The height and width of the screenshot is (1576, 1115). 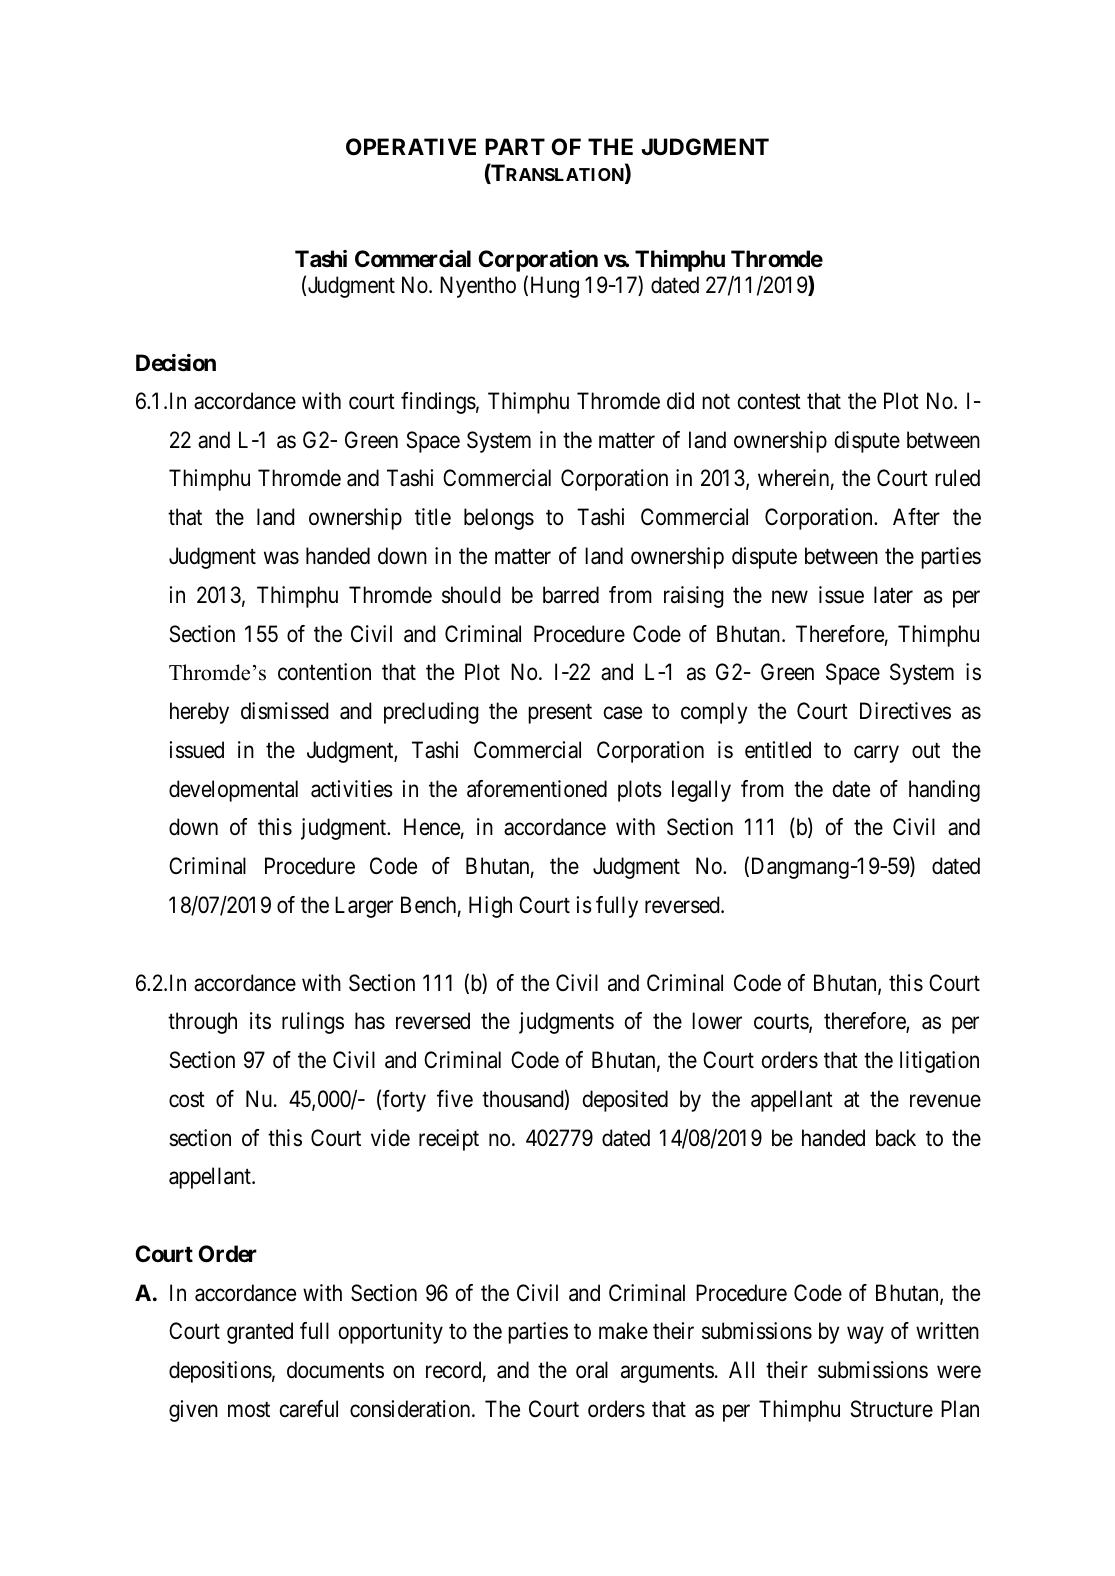 What do you see at coordinates (411, 147) in the screenshot?
I see `OPERATIVE` at bounding box center [411, 147].
